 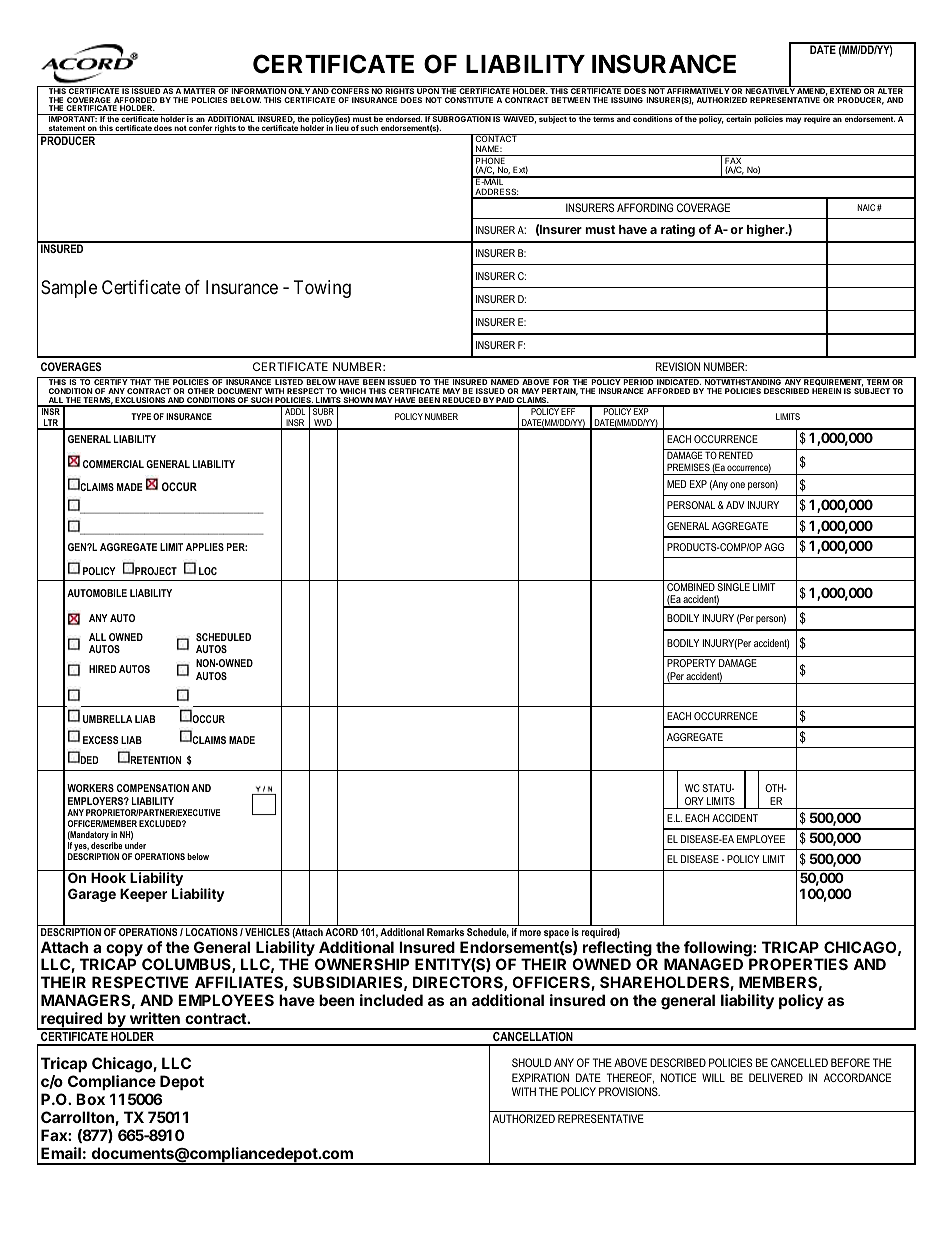 I want to click on HEREIN, so click(x=827, y=391).
